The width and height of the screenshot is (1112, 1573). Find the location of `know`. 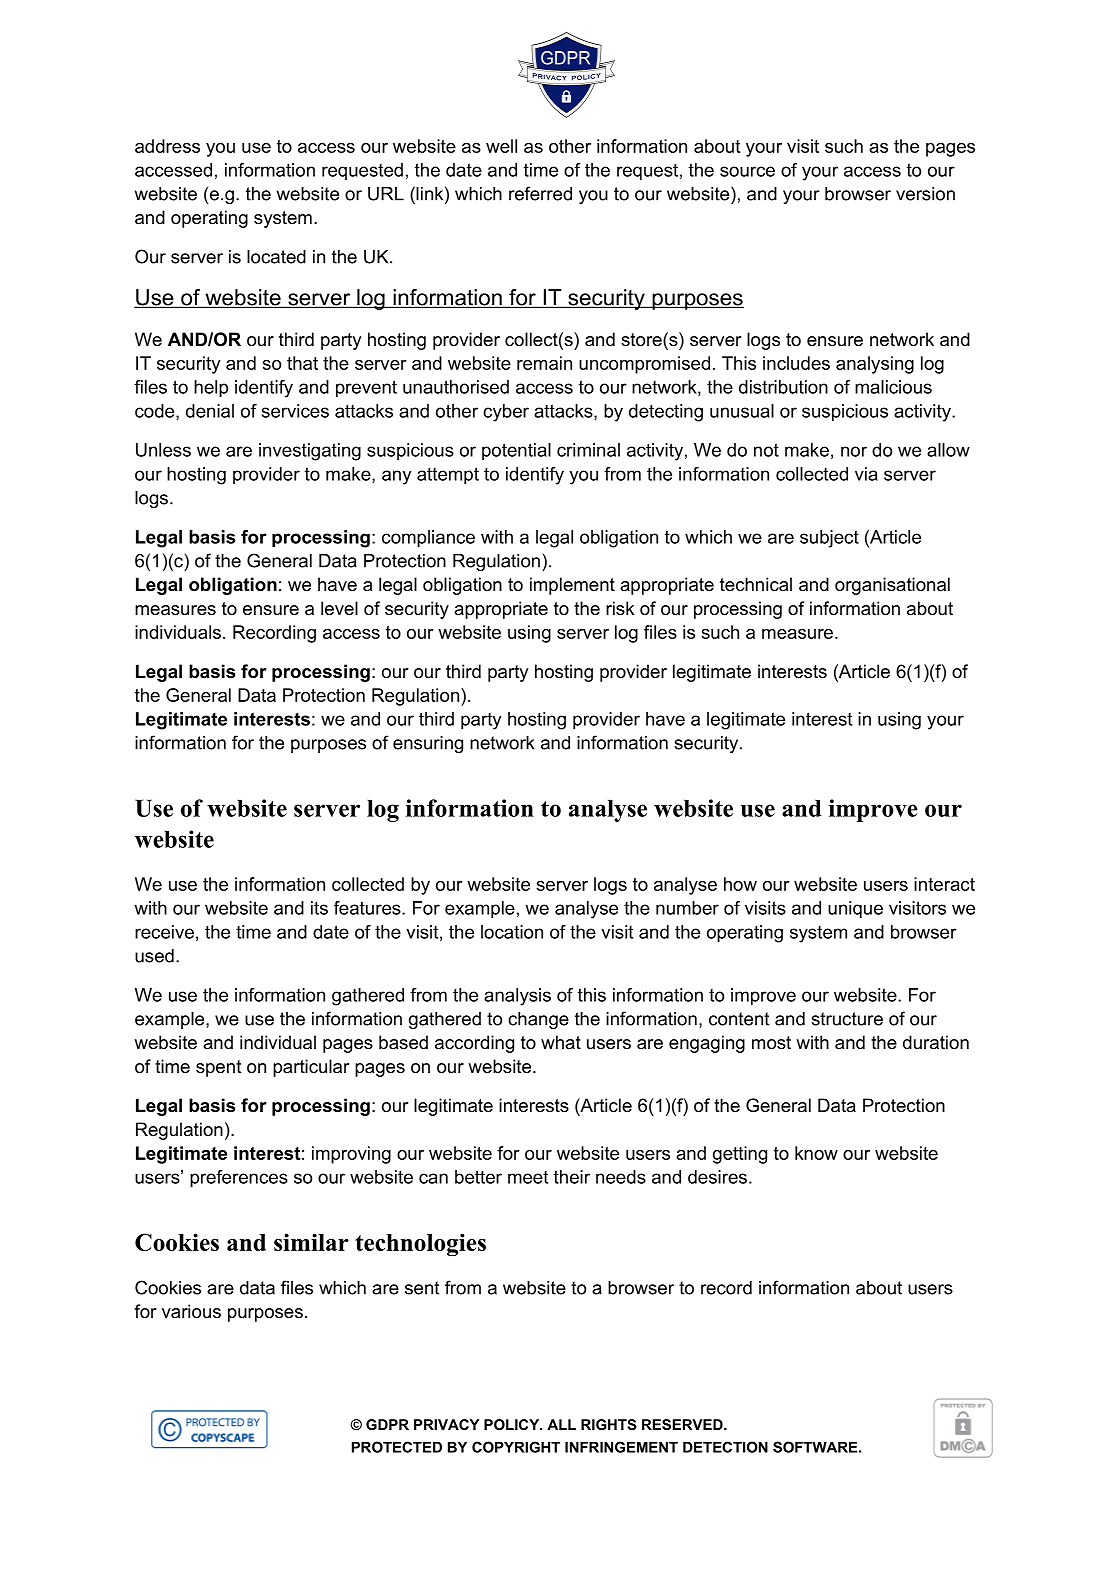

know is located at coordinates (816, 1153).
